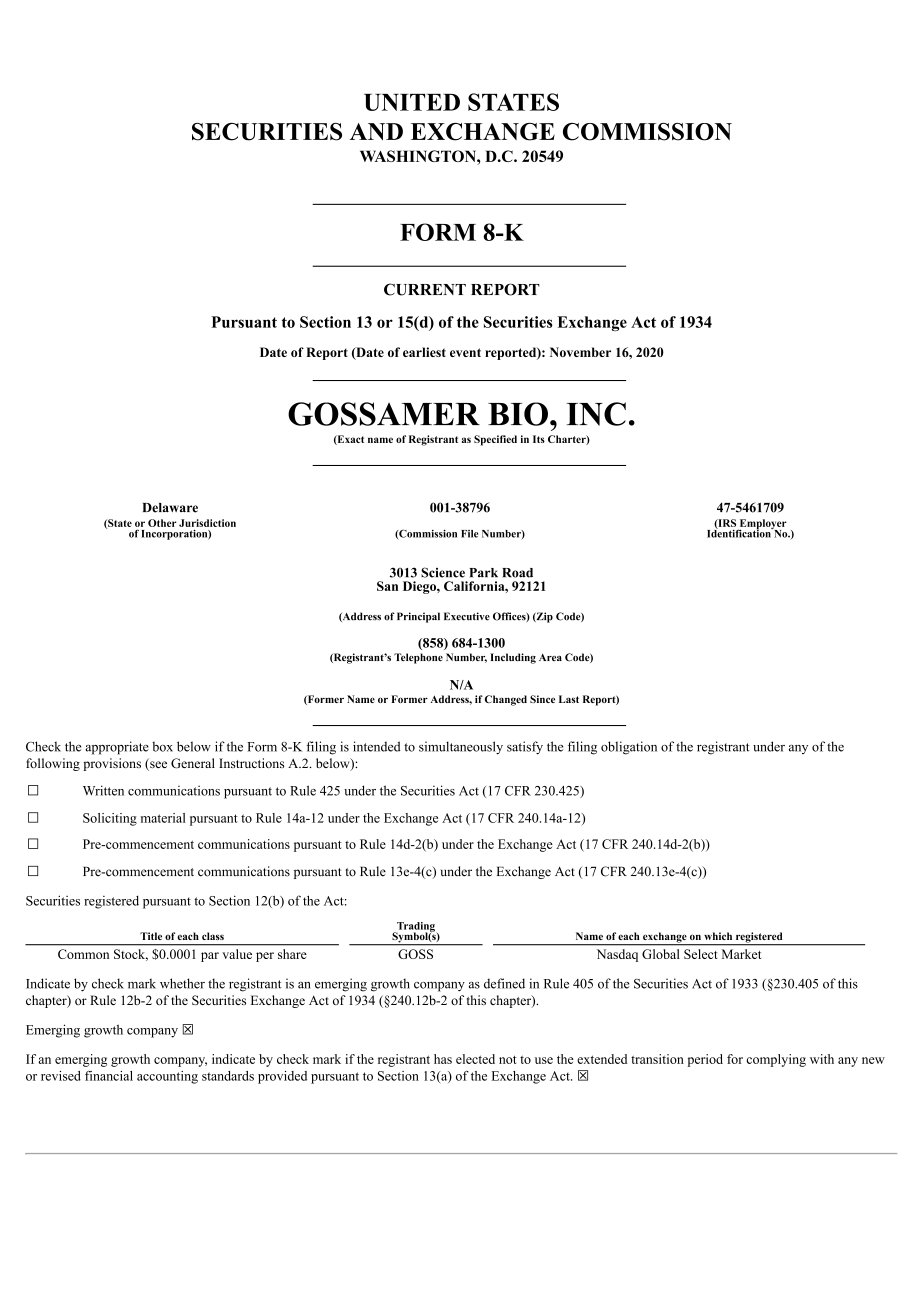  I want to click on UNITED, so click(412, 102).
